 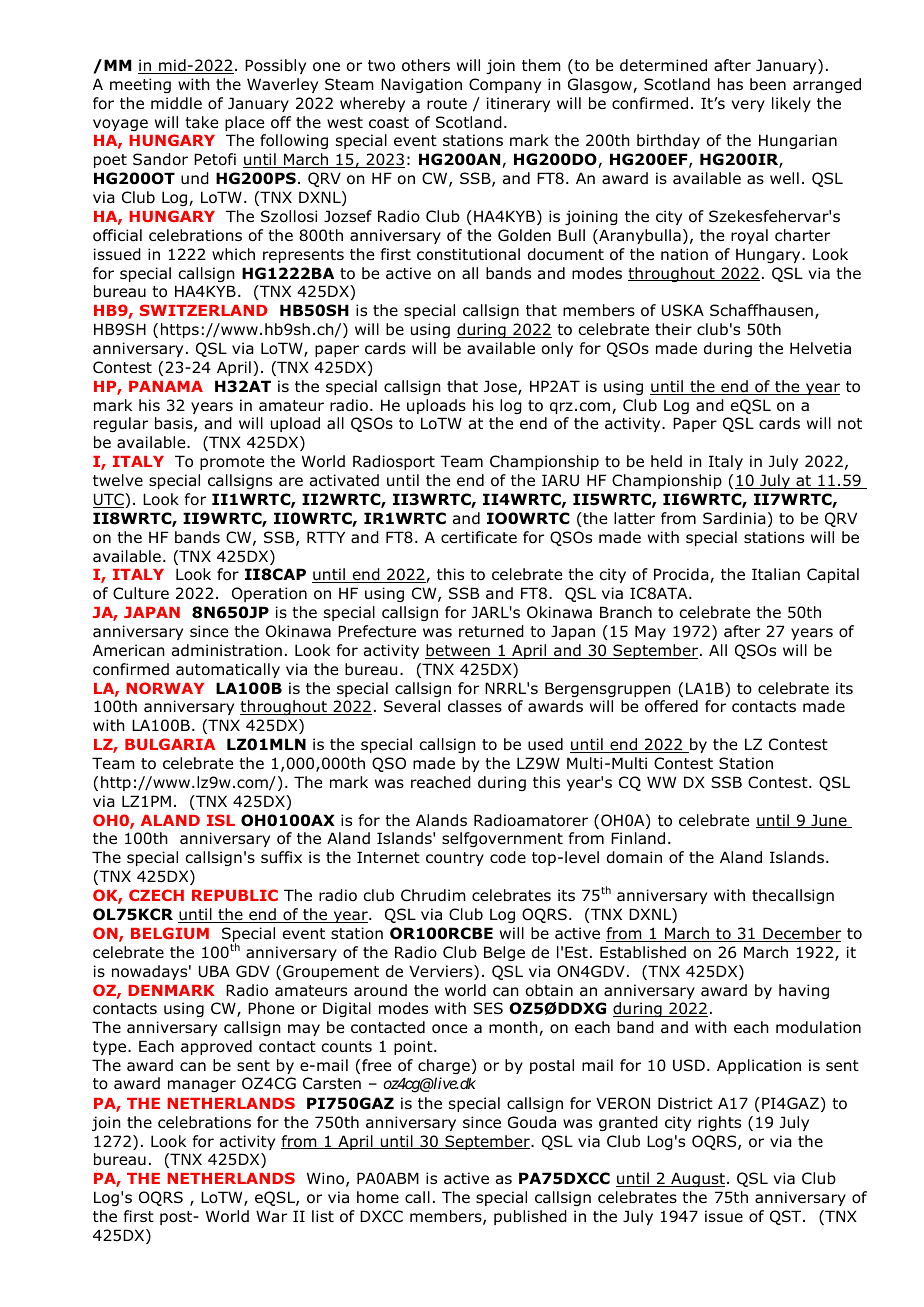 What do you see at coordinates (176, 103) in the document?
I see `middle` at bounding box center [176, 103].
